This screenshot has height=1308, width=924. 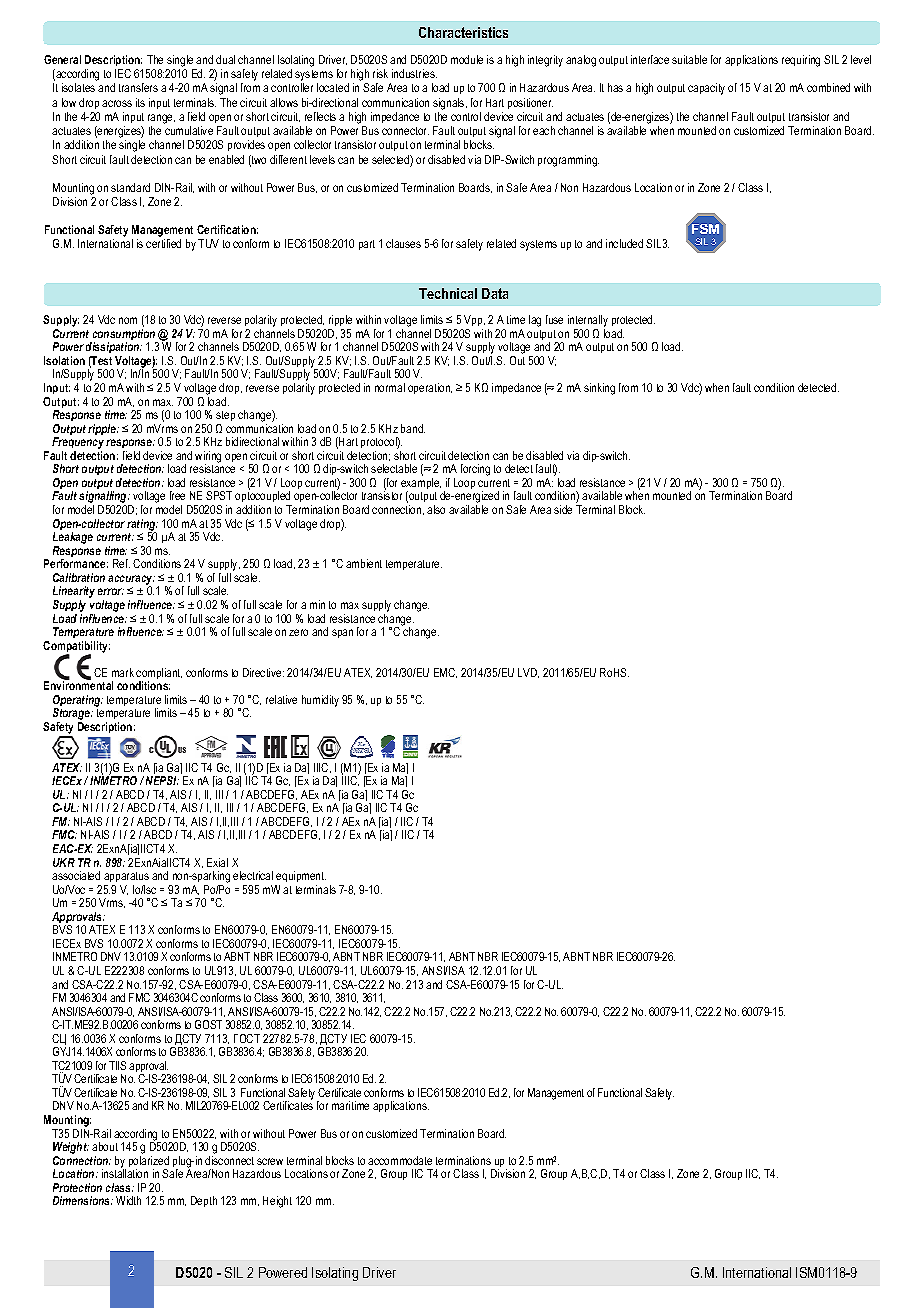 What do you see at coordinates (131, 581) in the screenshot?
I see `accuracy` at bounding box center [131, 581].
